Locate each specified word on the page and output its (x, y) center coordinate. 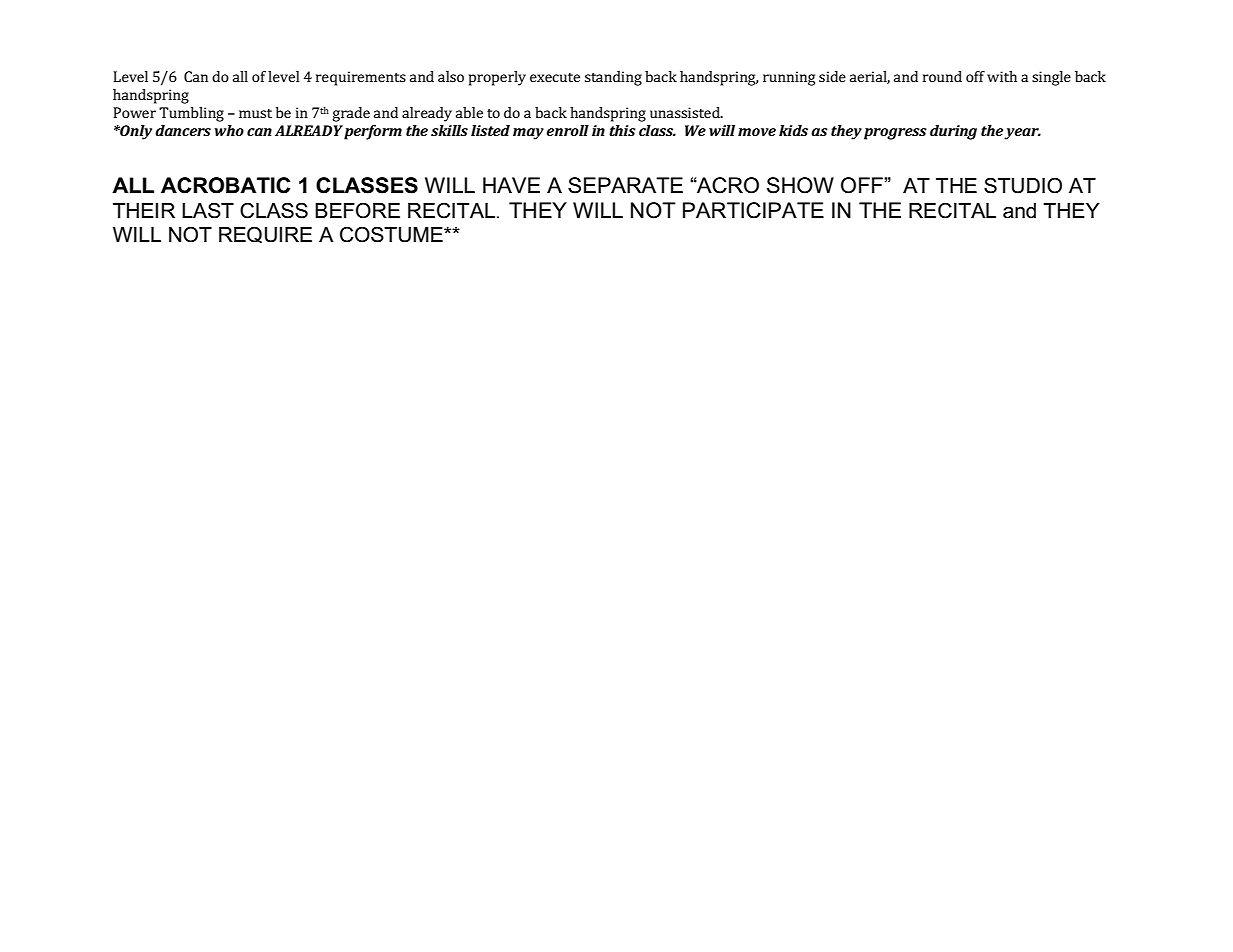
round (942, 76)
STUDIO (1023, 185)
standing (613, 78)
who (229, 130)
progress (895, 134)
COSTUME (392, 234)
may (528, 134)
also (451, 76)
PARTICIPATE (753, 210)
